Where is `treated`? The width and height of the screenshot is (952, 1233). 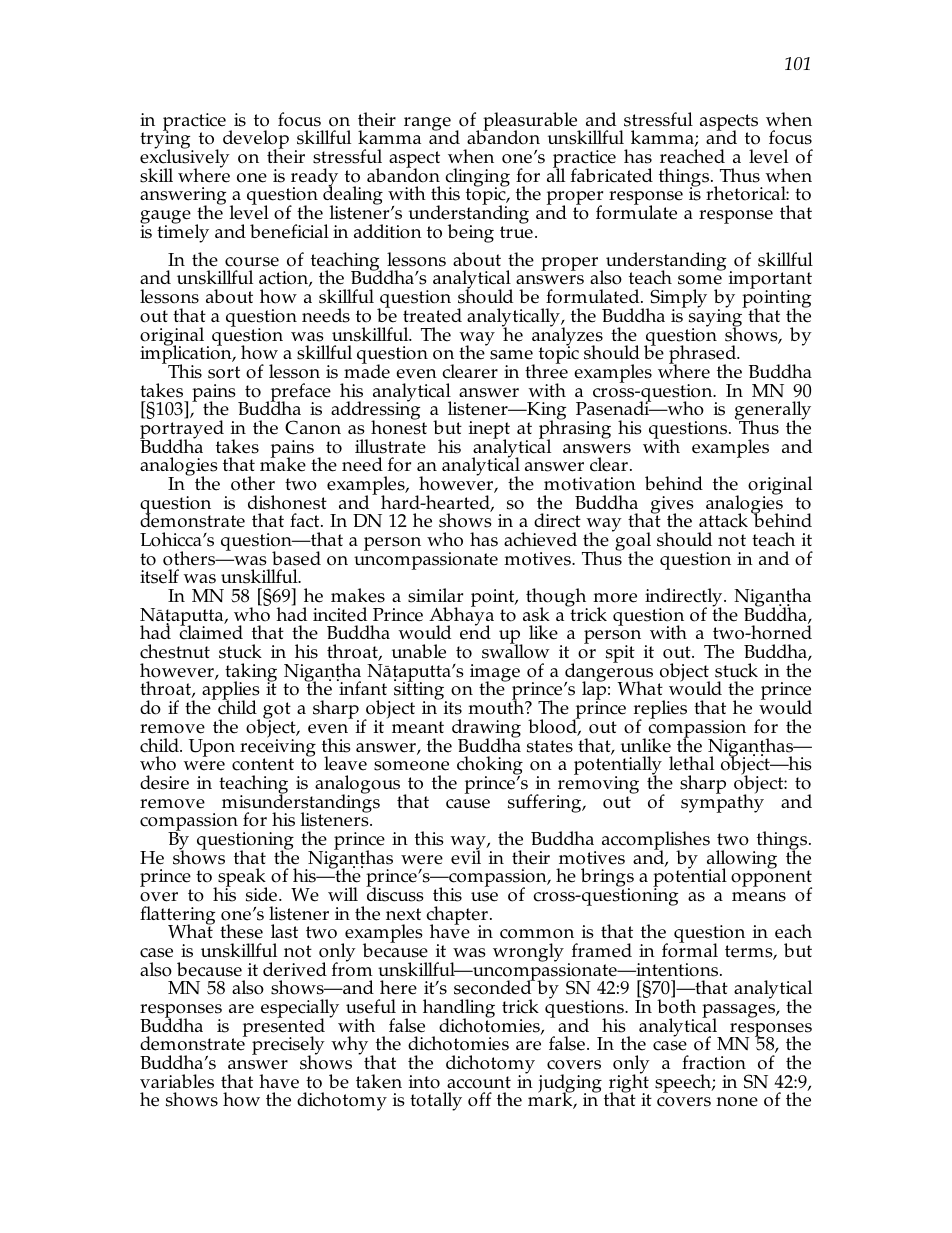 treated is located at coordinates (432, 315).
